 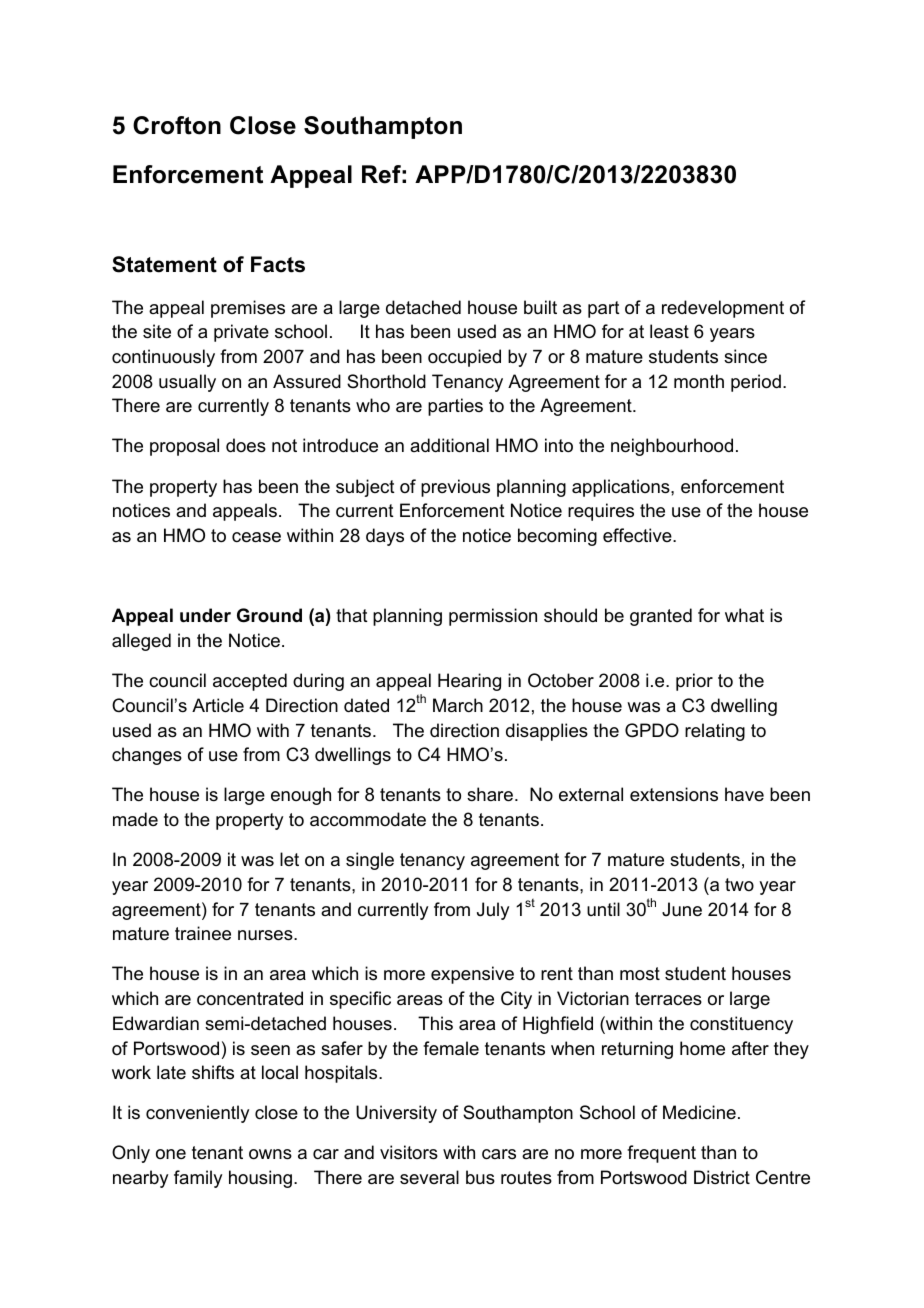 I want to click on redevelopment, so click(x=723, y=309).
